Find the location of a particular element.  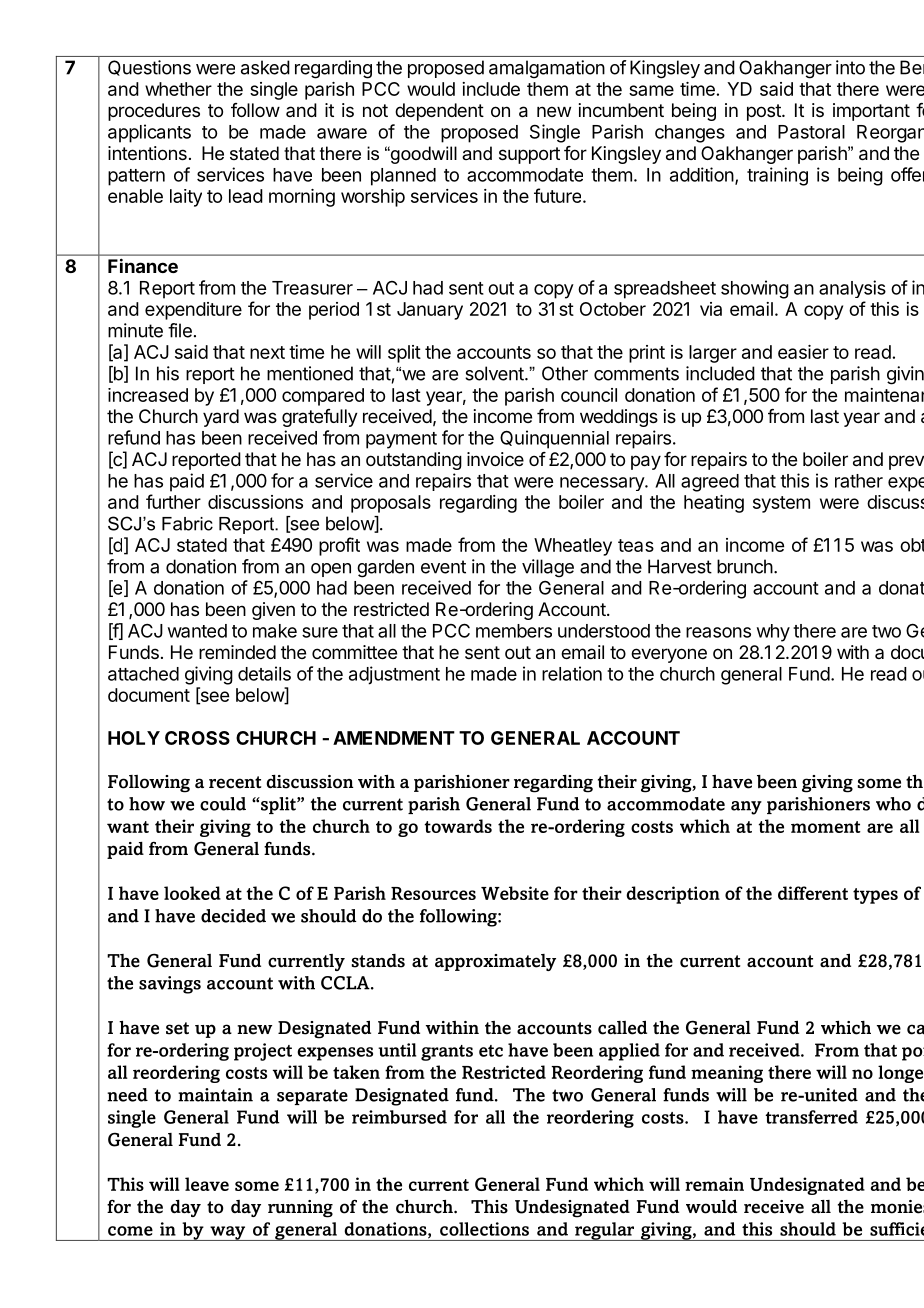

why is located at coordinates (773, 633).
